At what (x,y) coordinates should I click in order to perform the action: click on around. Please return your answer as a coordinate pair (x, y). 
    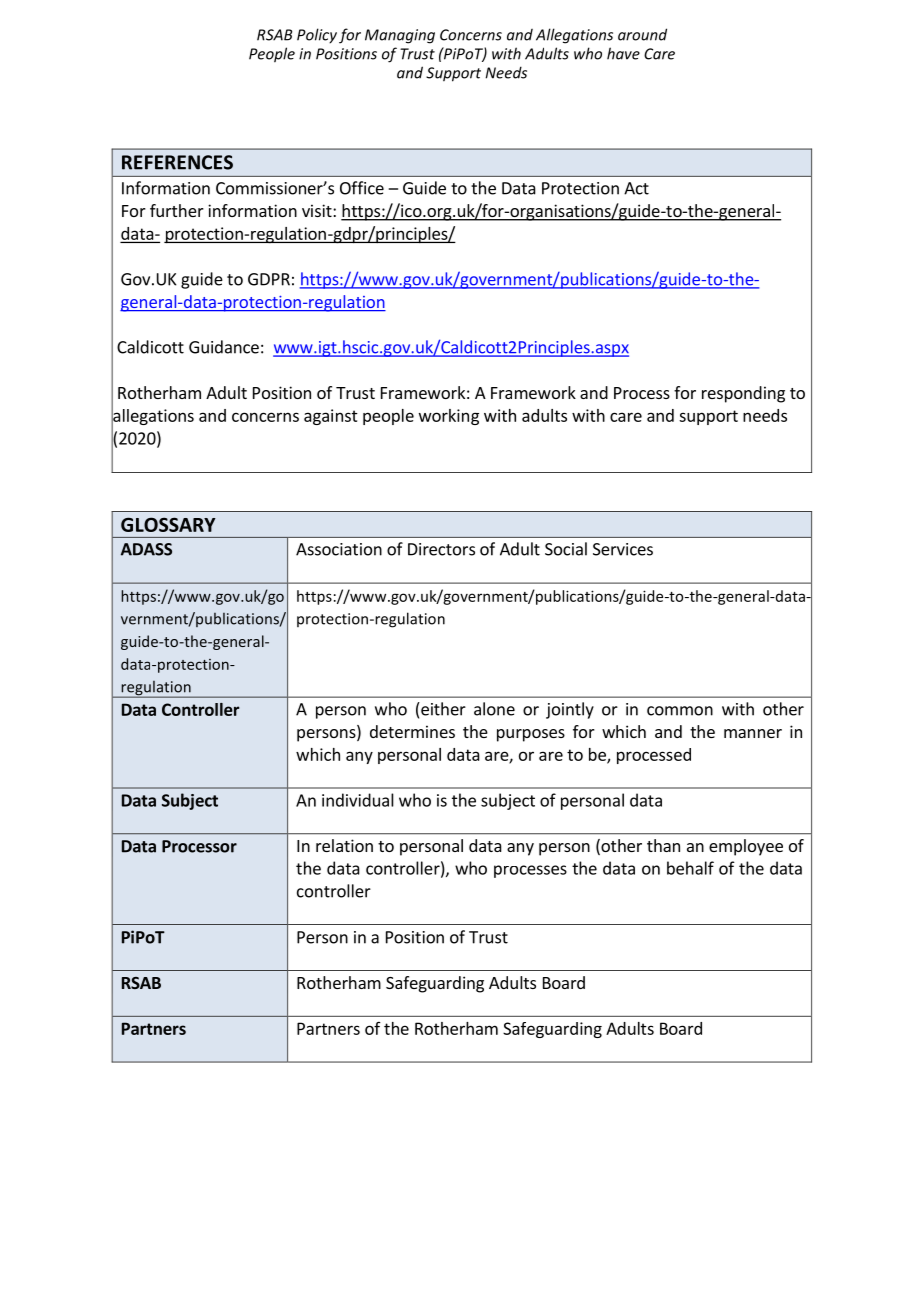
    Looking at the image, I should click on (642, 34).
